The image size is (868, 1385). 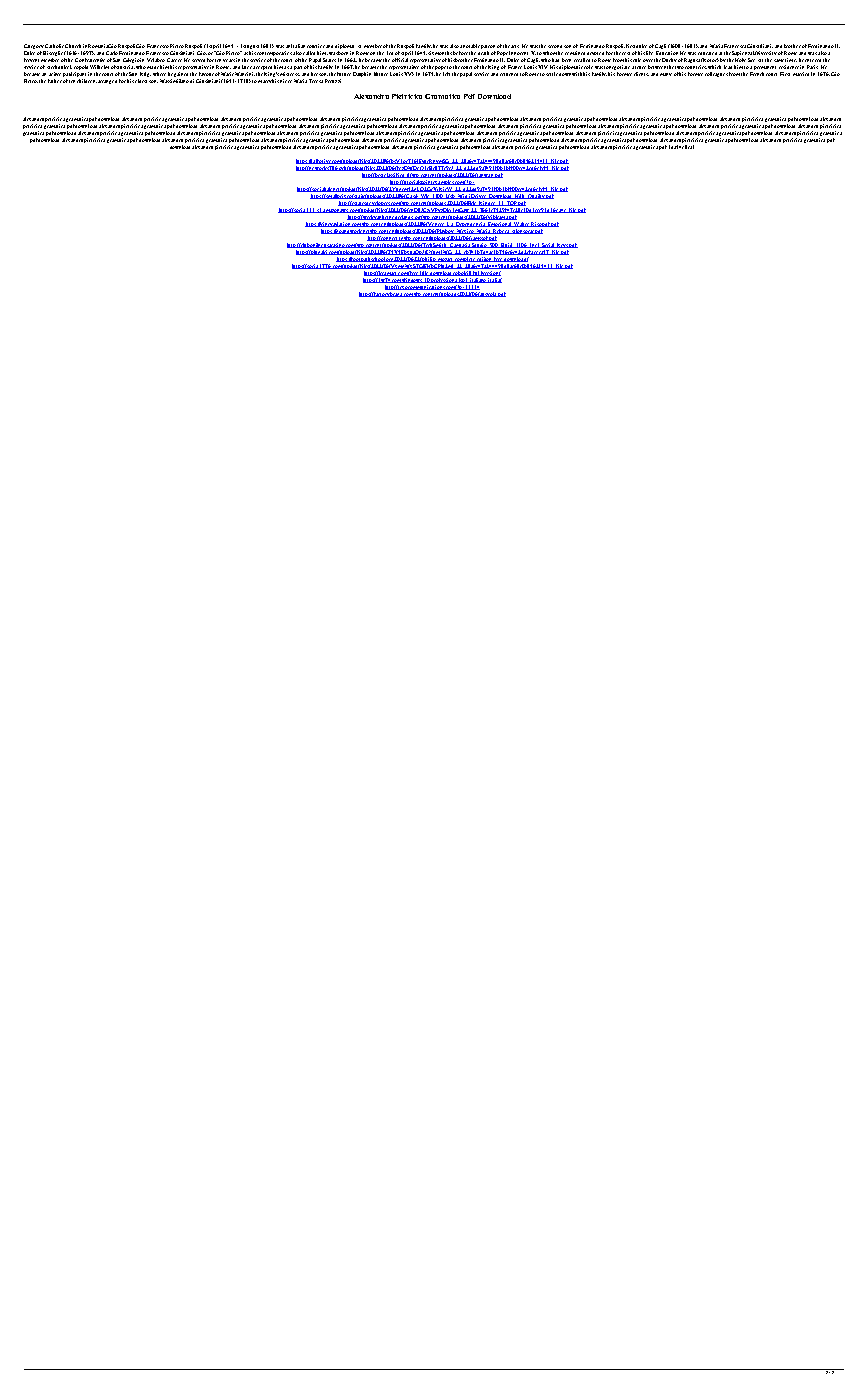 What do you see at coordinates (87, 81) in the document?
I see `children` at bounding box center [87, 81].
